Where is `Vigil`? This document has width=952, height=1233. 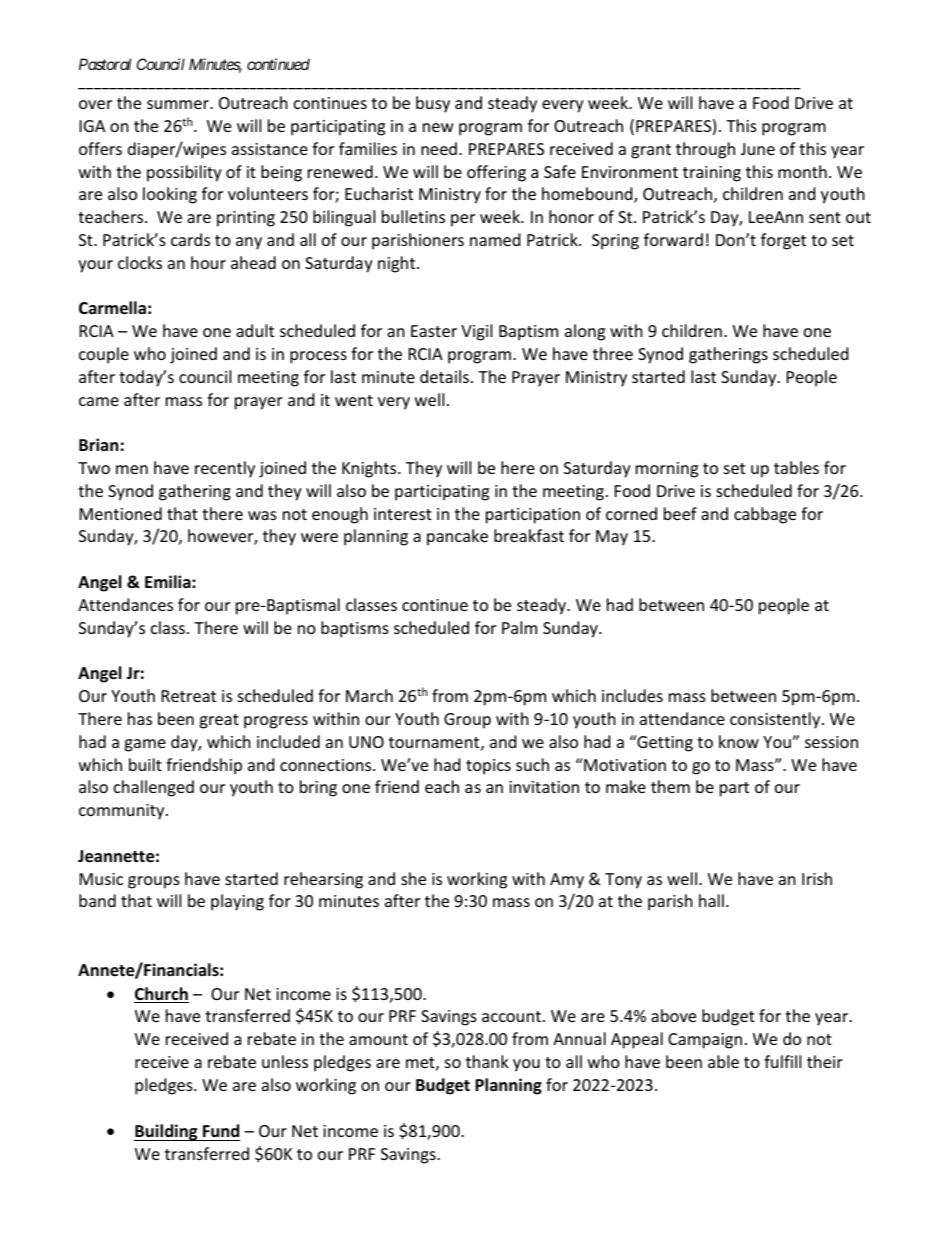 Vigil is located at coordinates (476, 332).
